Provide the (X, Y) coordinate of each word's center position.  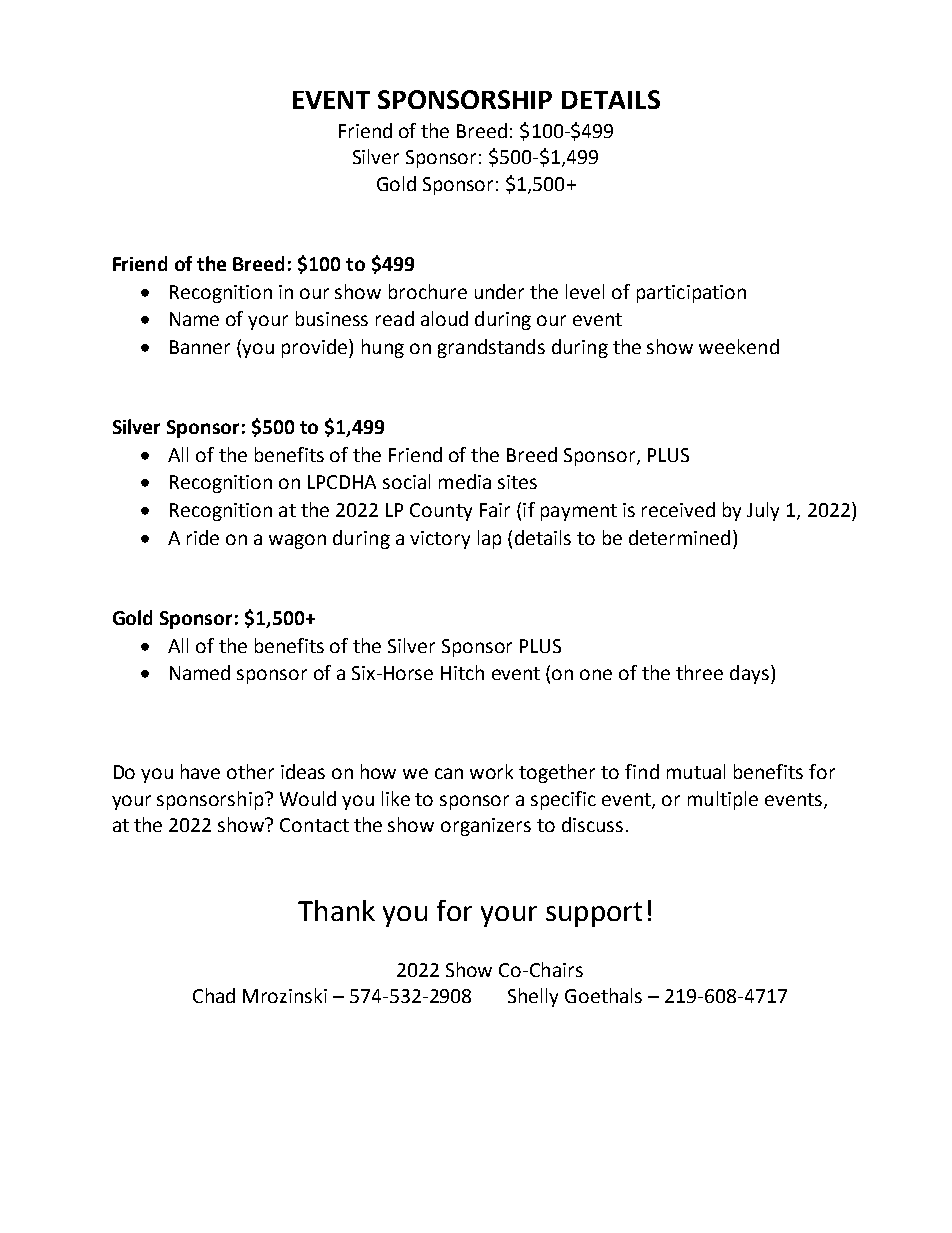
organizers (486, 827)
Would (308, 798)
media (465, 481)
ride (203, 537)
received (678, 509)
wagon (297, 541)
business (332, 318)
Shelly (533, 997)
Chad (214, 995)
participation (691, 294)
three (699, 672)
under (499, 291)
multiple (723, 800)
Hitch (462, 672)
